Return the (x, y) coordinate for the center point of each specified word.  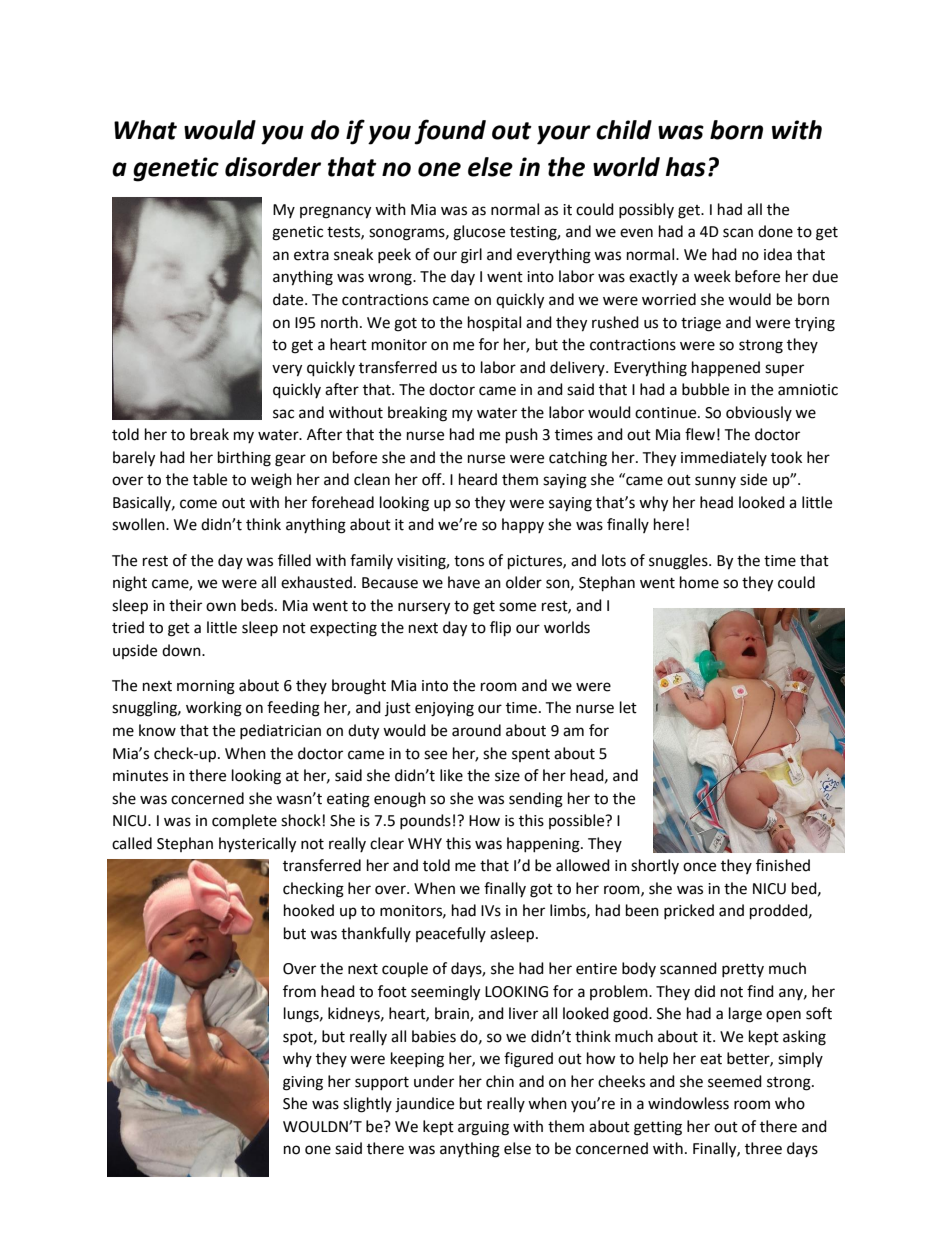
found (450, 132)
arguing (483, 1128)
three (763, 1148)
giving (303, 1083)
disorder (273, 167)
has (686, 167)
